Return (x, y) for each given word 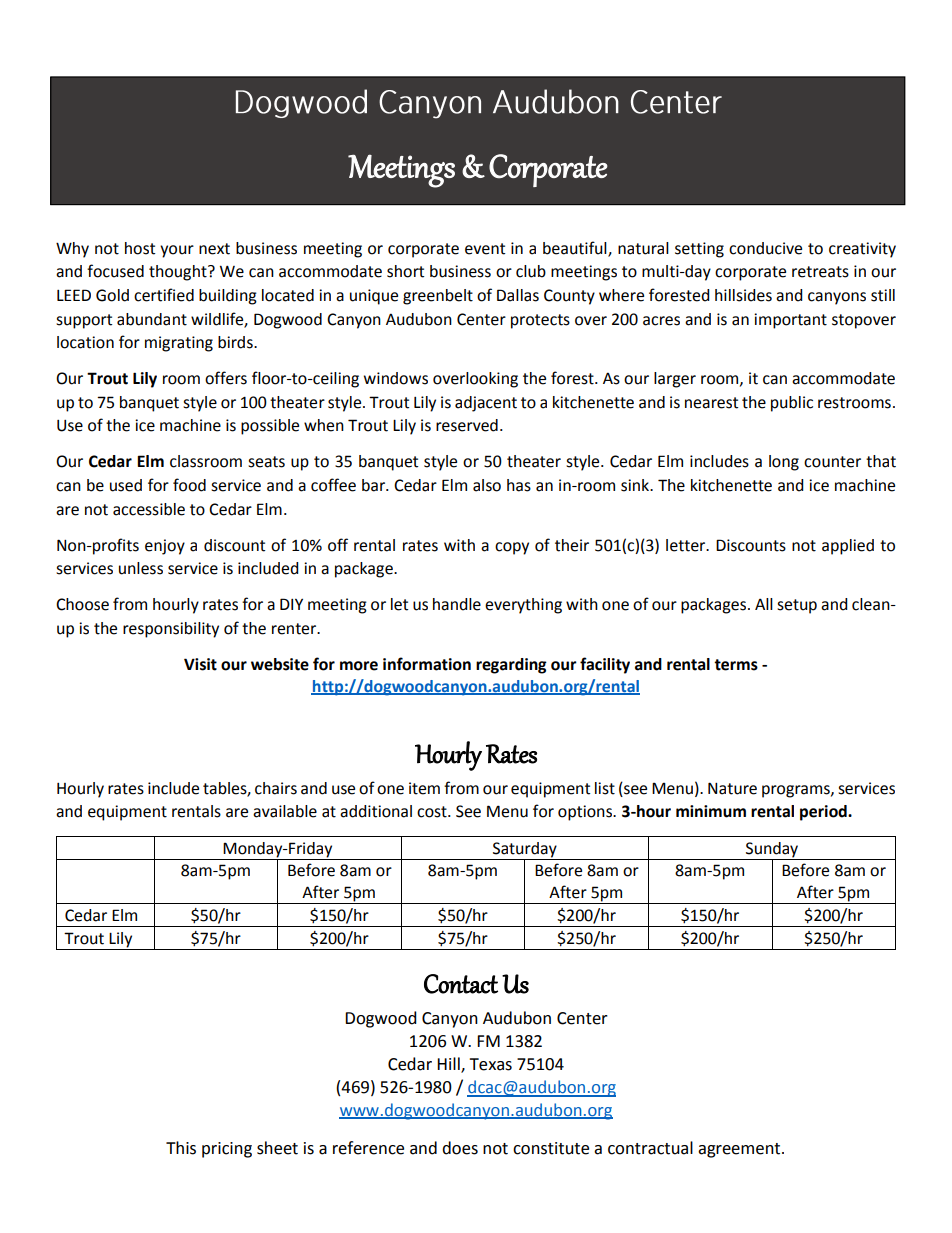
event (485, 249)
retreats (820, 272)
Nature (732, 788)
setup (797, 606)
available (285, 811)
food (189, 485)
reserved (467, 425)
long (784, 463)
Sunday (772, 851)
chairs (276, 788)
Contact (461, 984)
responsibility (171, 630)
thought (179, 273)
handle (457, 604)
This (181, 1148)
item (424, 788)
